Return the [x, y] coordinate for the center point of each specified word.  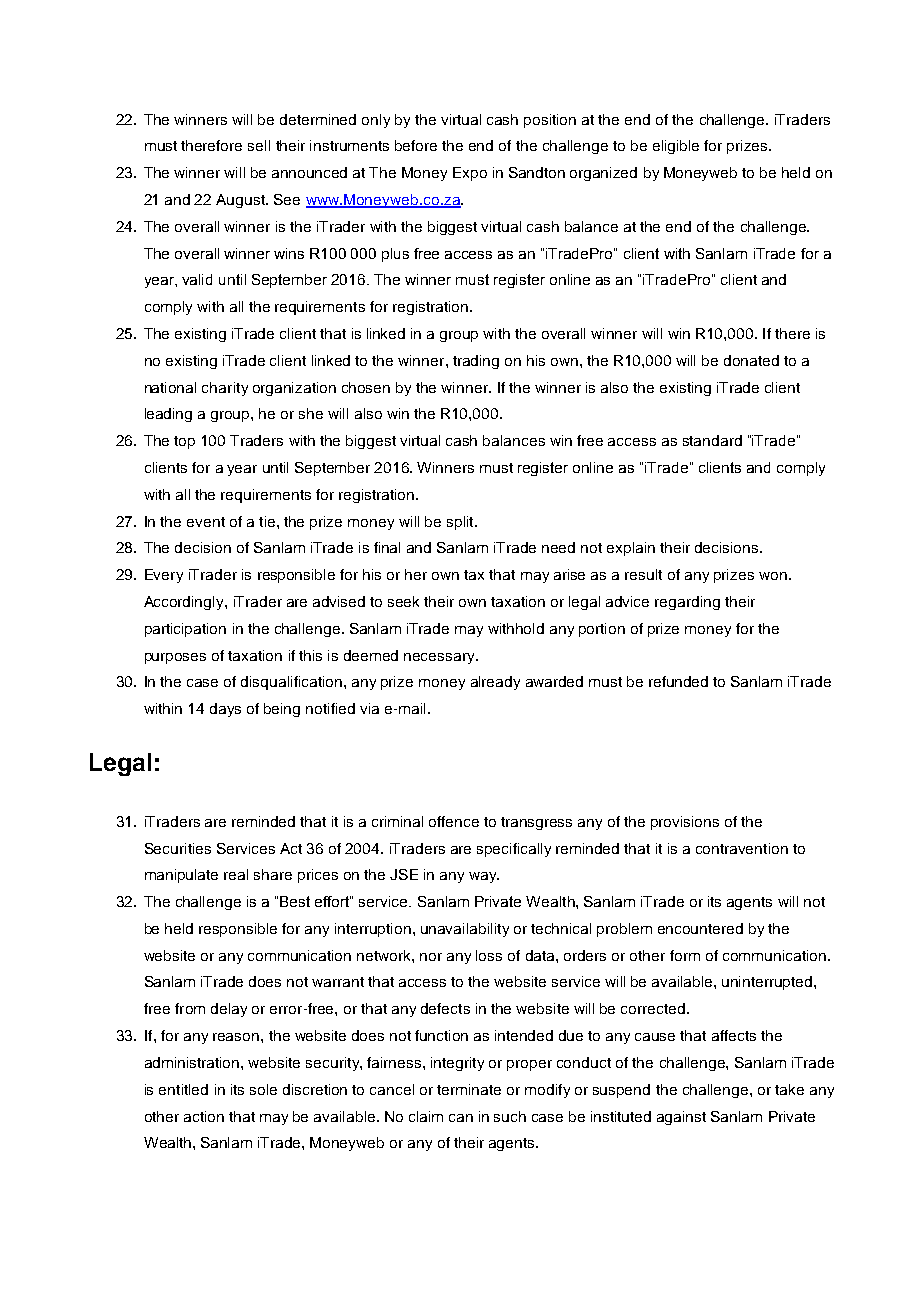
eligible [676, 147]
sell [259, 145]
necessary [440, 658]
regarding [687, 603]
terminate [469, 1089]
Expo [470, 174]
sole [263, 1089]
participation [185, 630]
